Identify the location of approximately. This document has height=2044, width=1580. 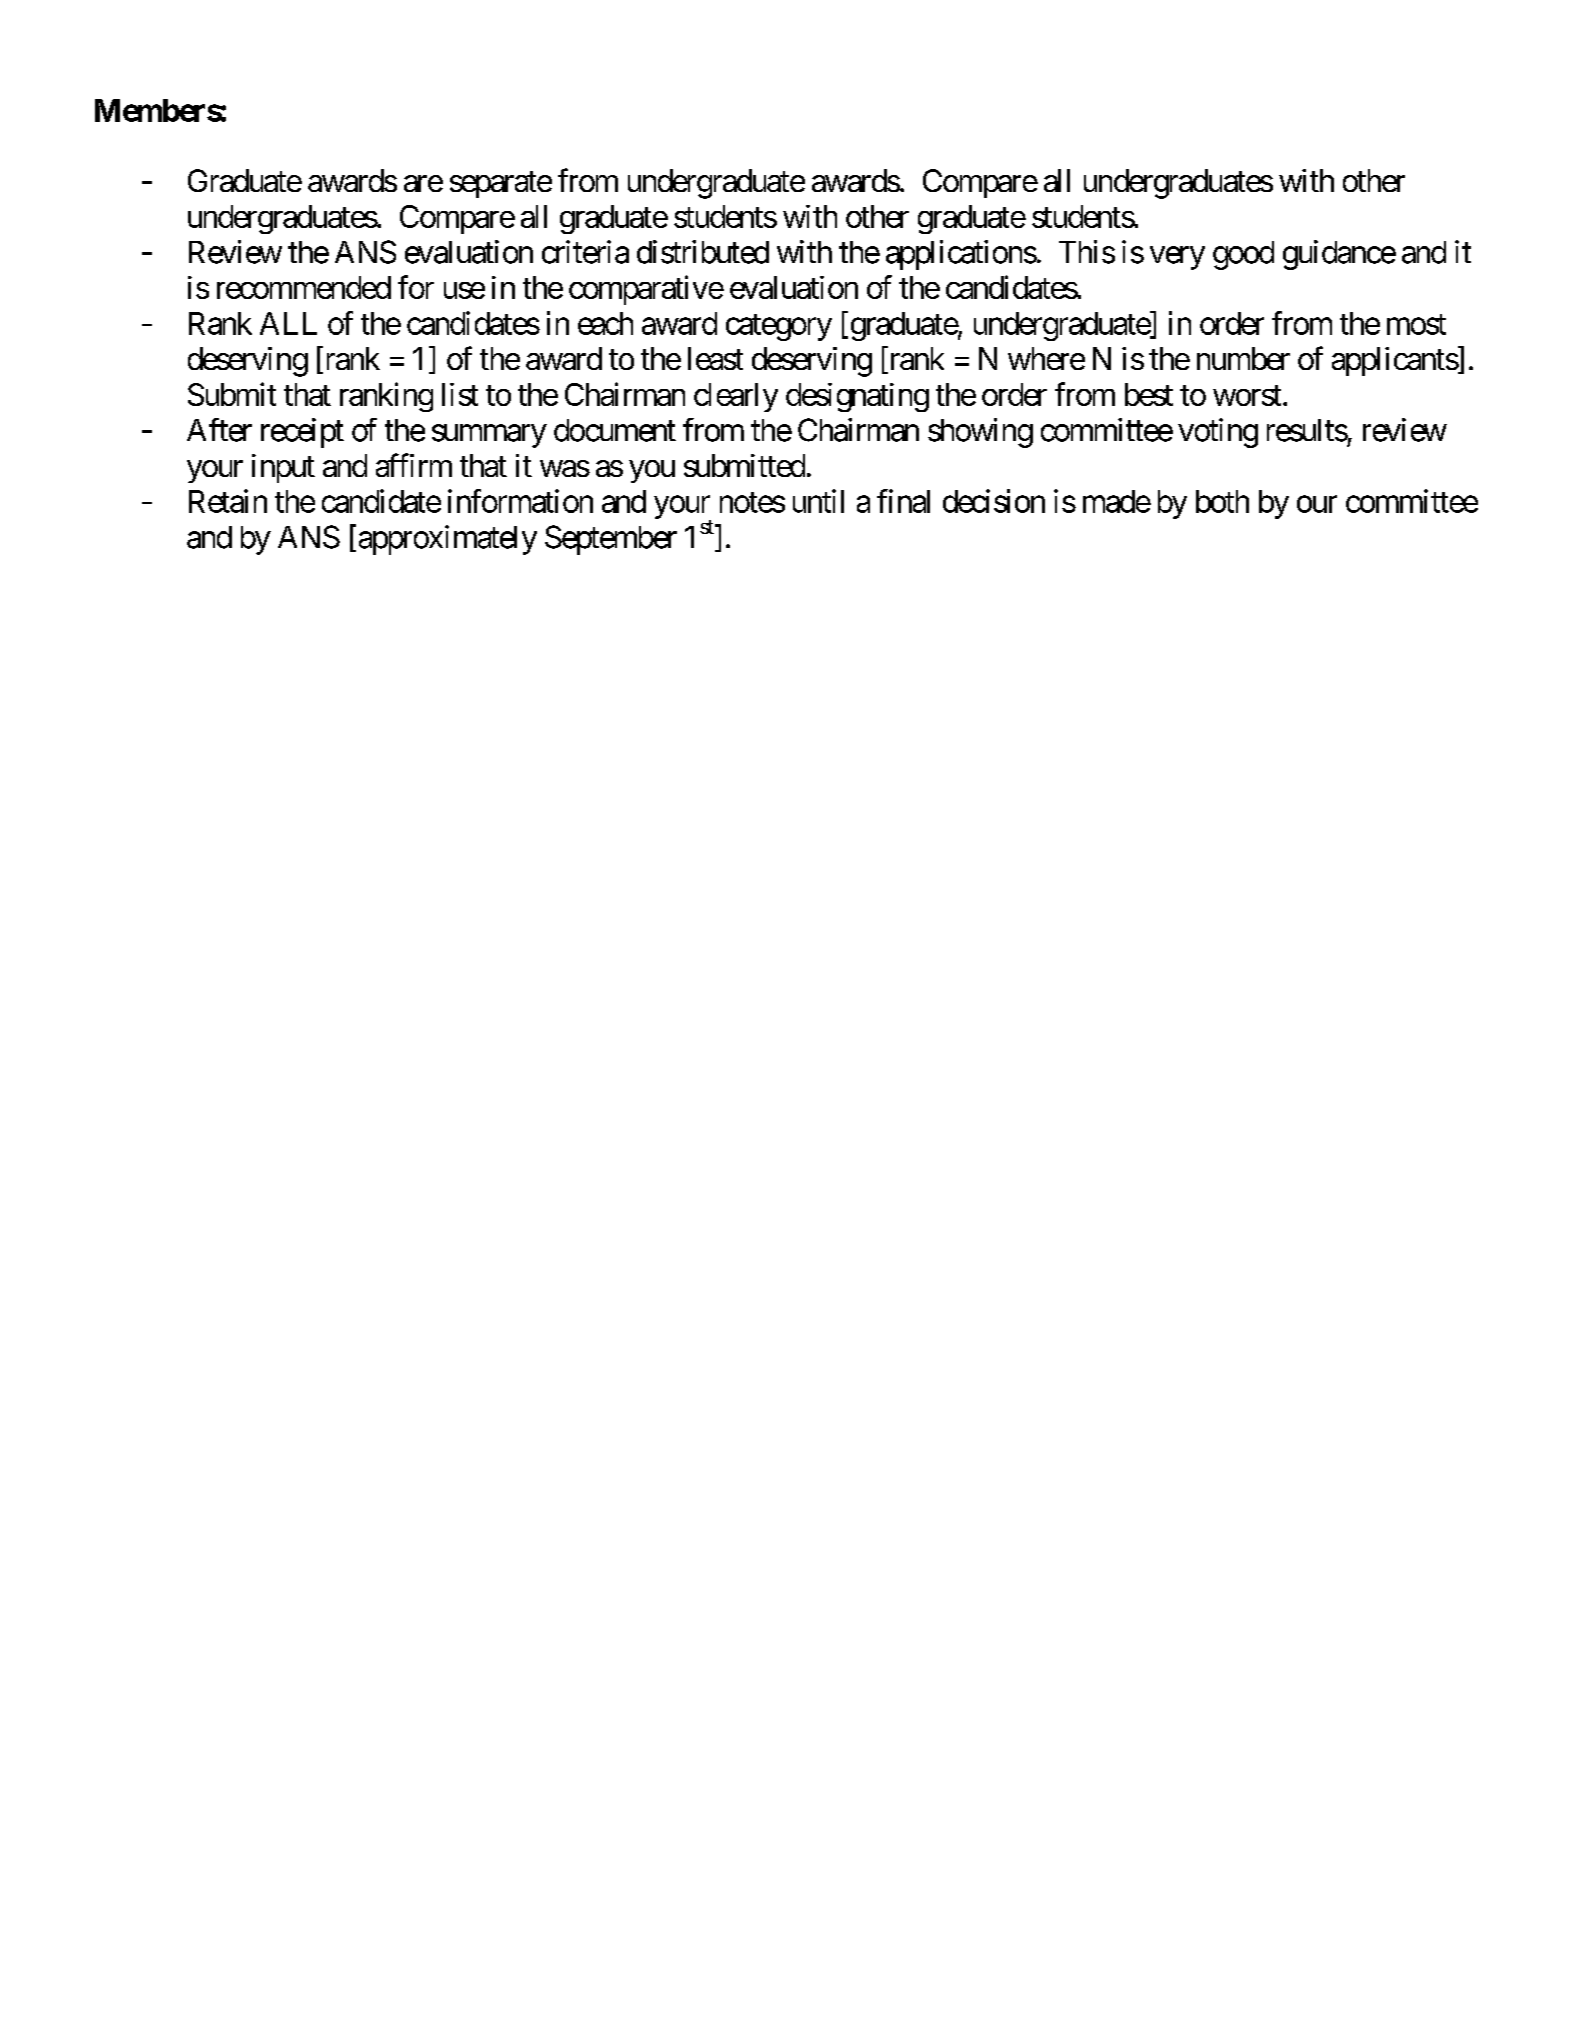
(448, 540).
